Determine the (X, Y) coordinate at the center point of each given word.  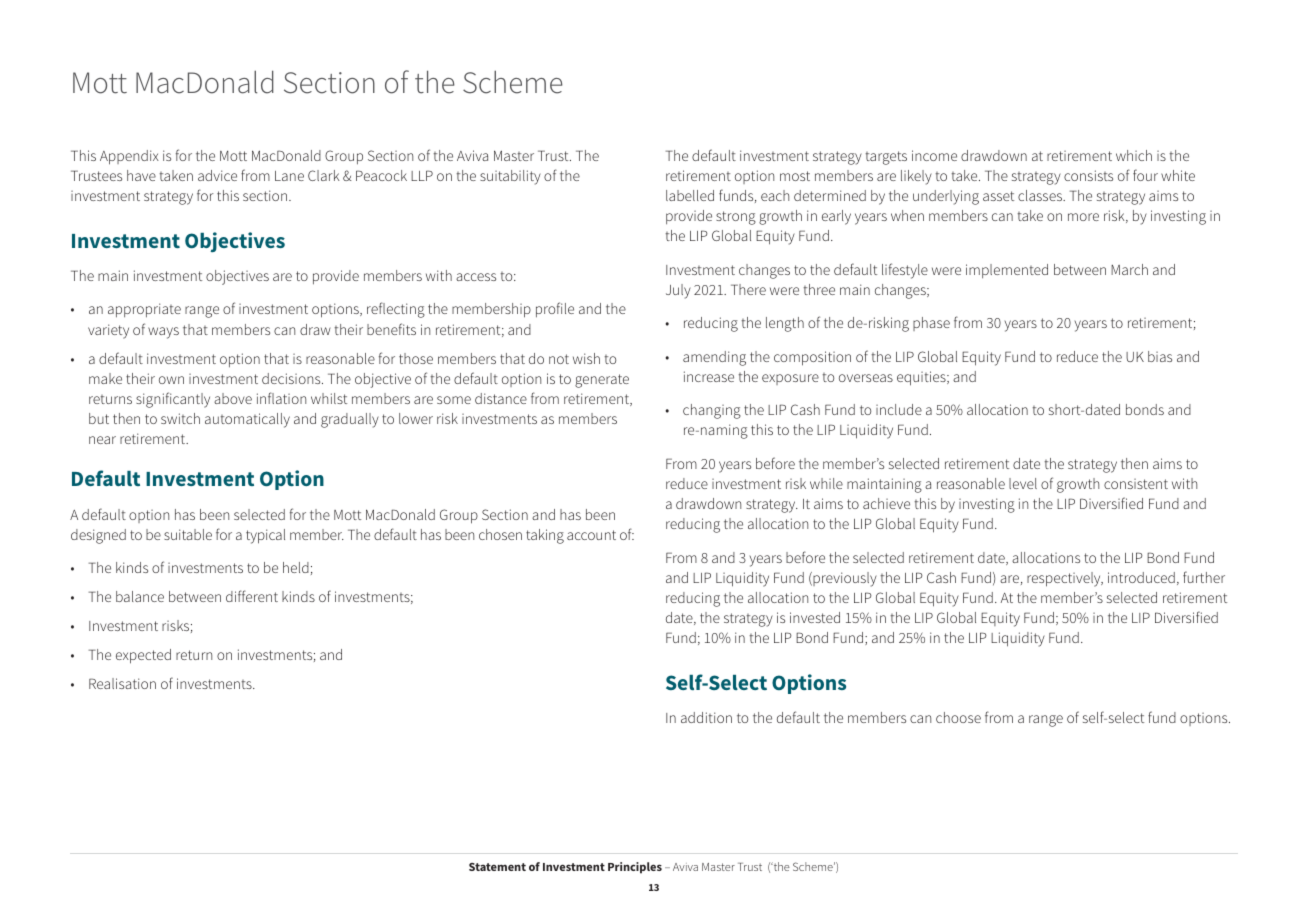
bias (1160, 356)
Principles (635, 868)
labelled (690, 195)
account (591, 535)
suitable (188, 534)
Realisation (122, 683)
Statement (497, 867)
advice (217, 175)
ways (163, 333)
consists (1088, 175)
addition (706, 717)
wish (586, 358)
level (1023, 483)
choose (958, 717)
